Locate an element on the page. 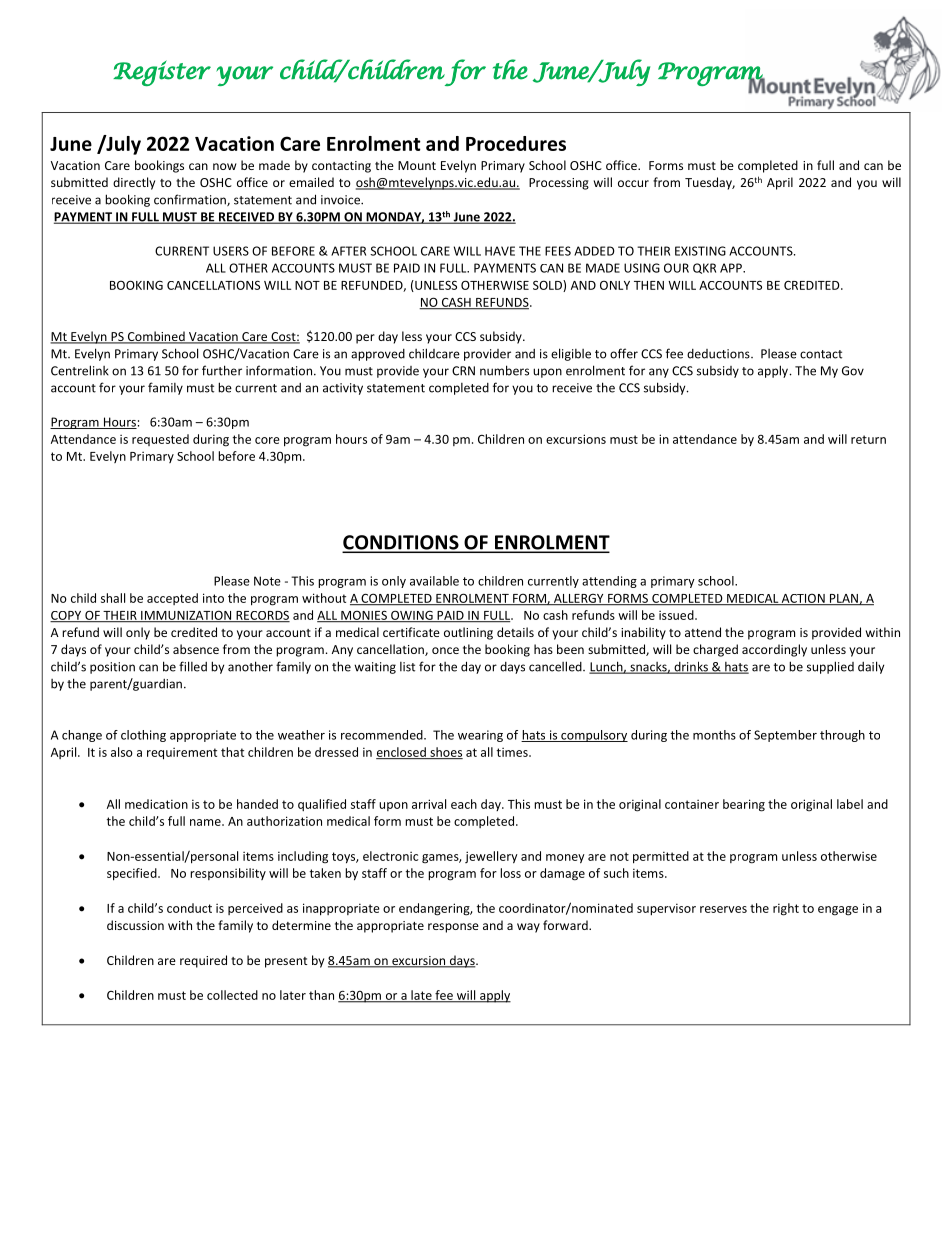  required is located at coordinates (203, 961).
